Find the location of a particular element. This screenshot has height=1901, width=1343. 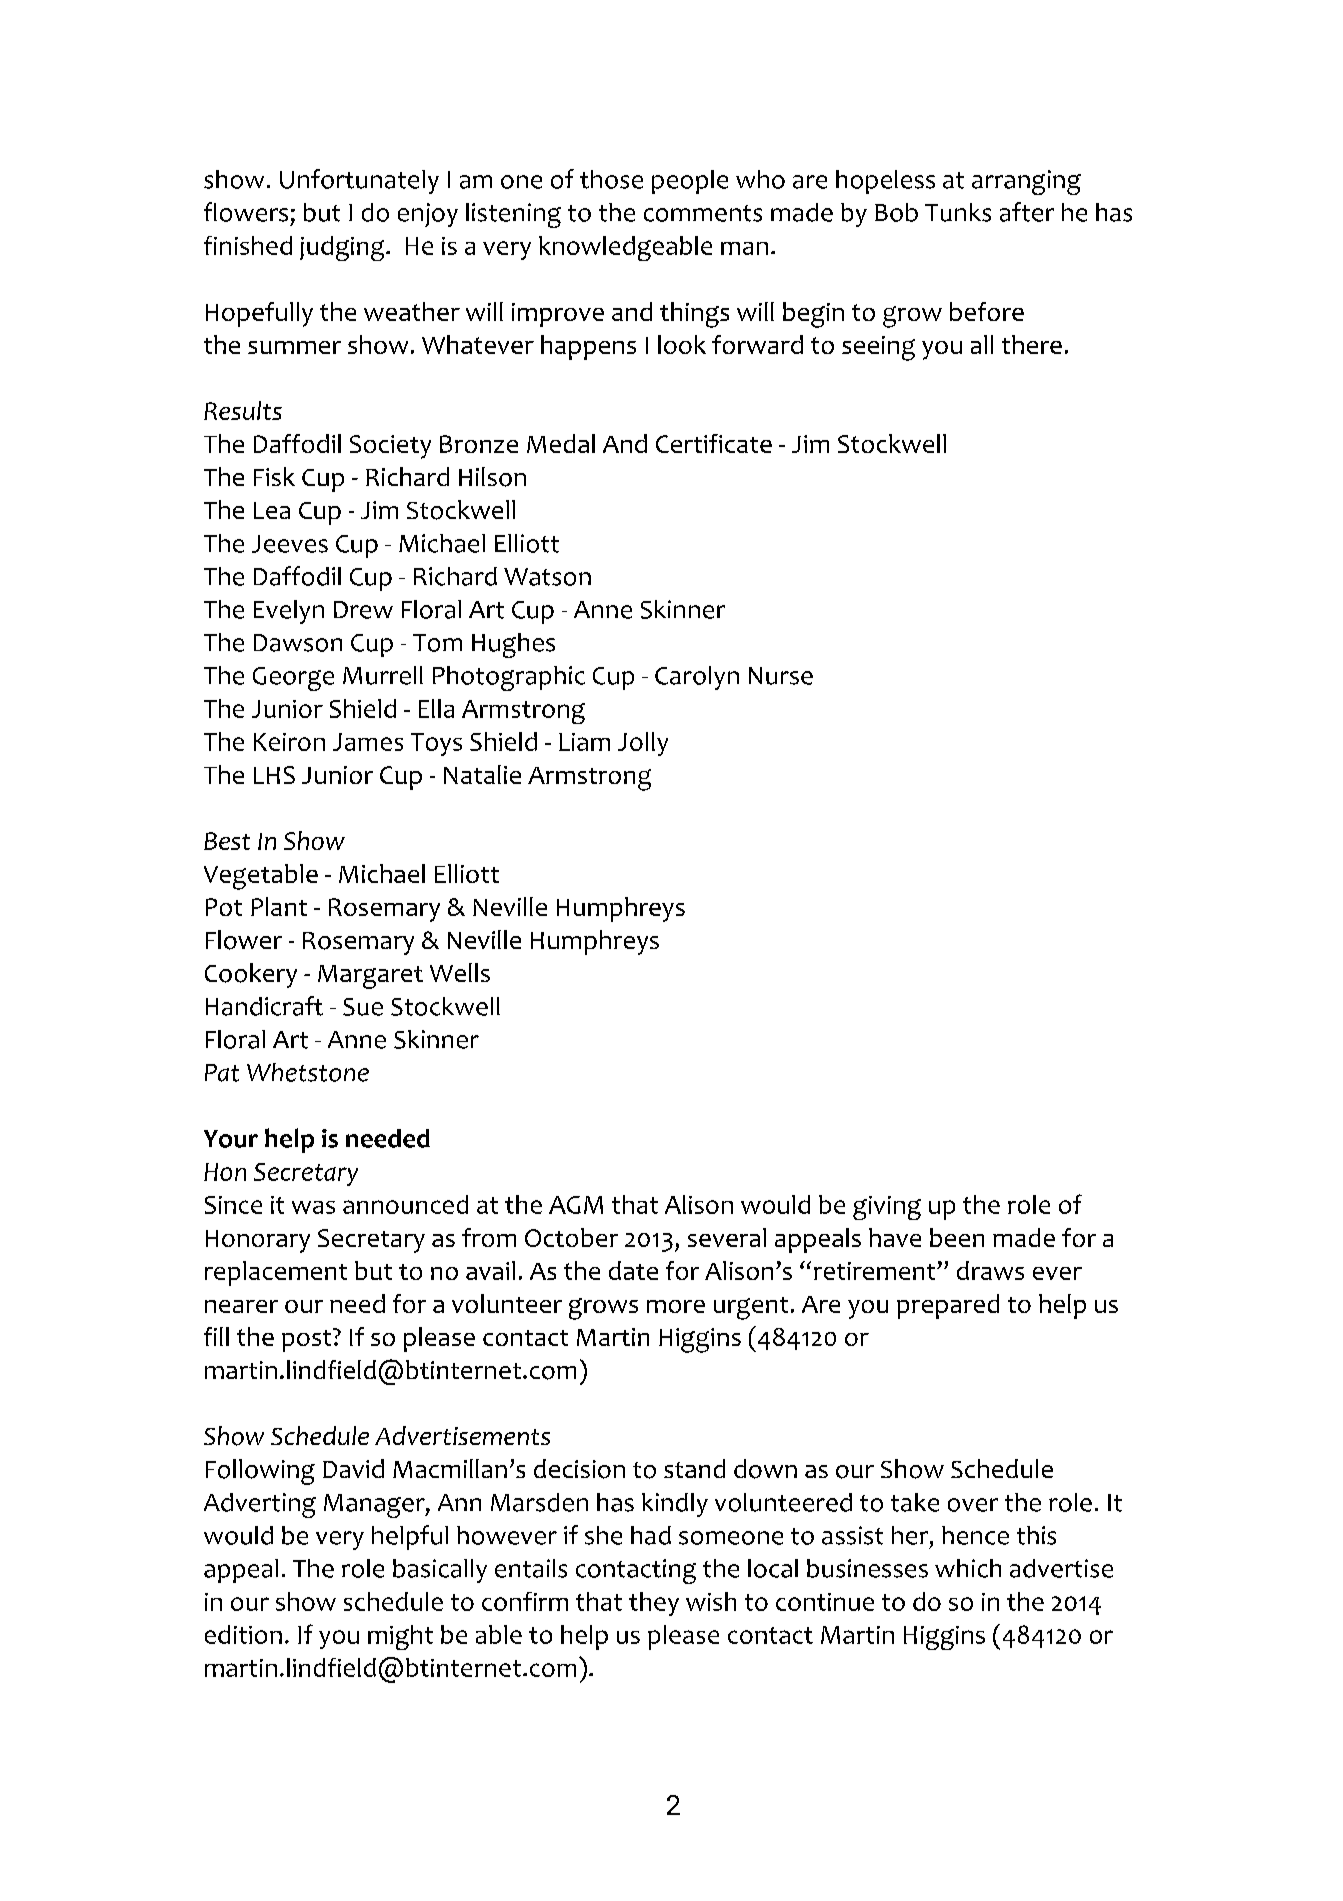

Bob is located at coordinates (896, 212).
